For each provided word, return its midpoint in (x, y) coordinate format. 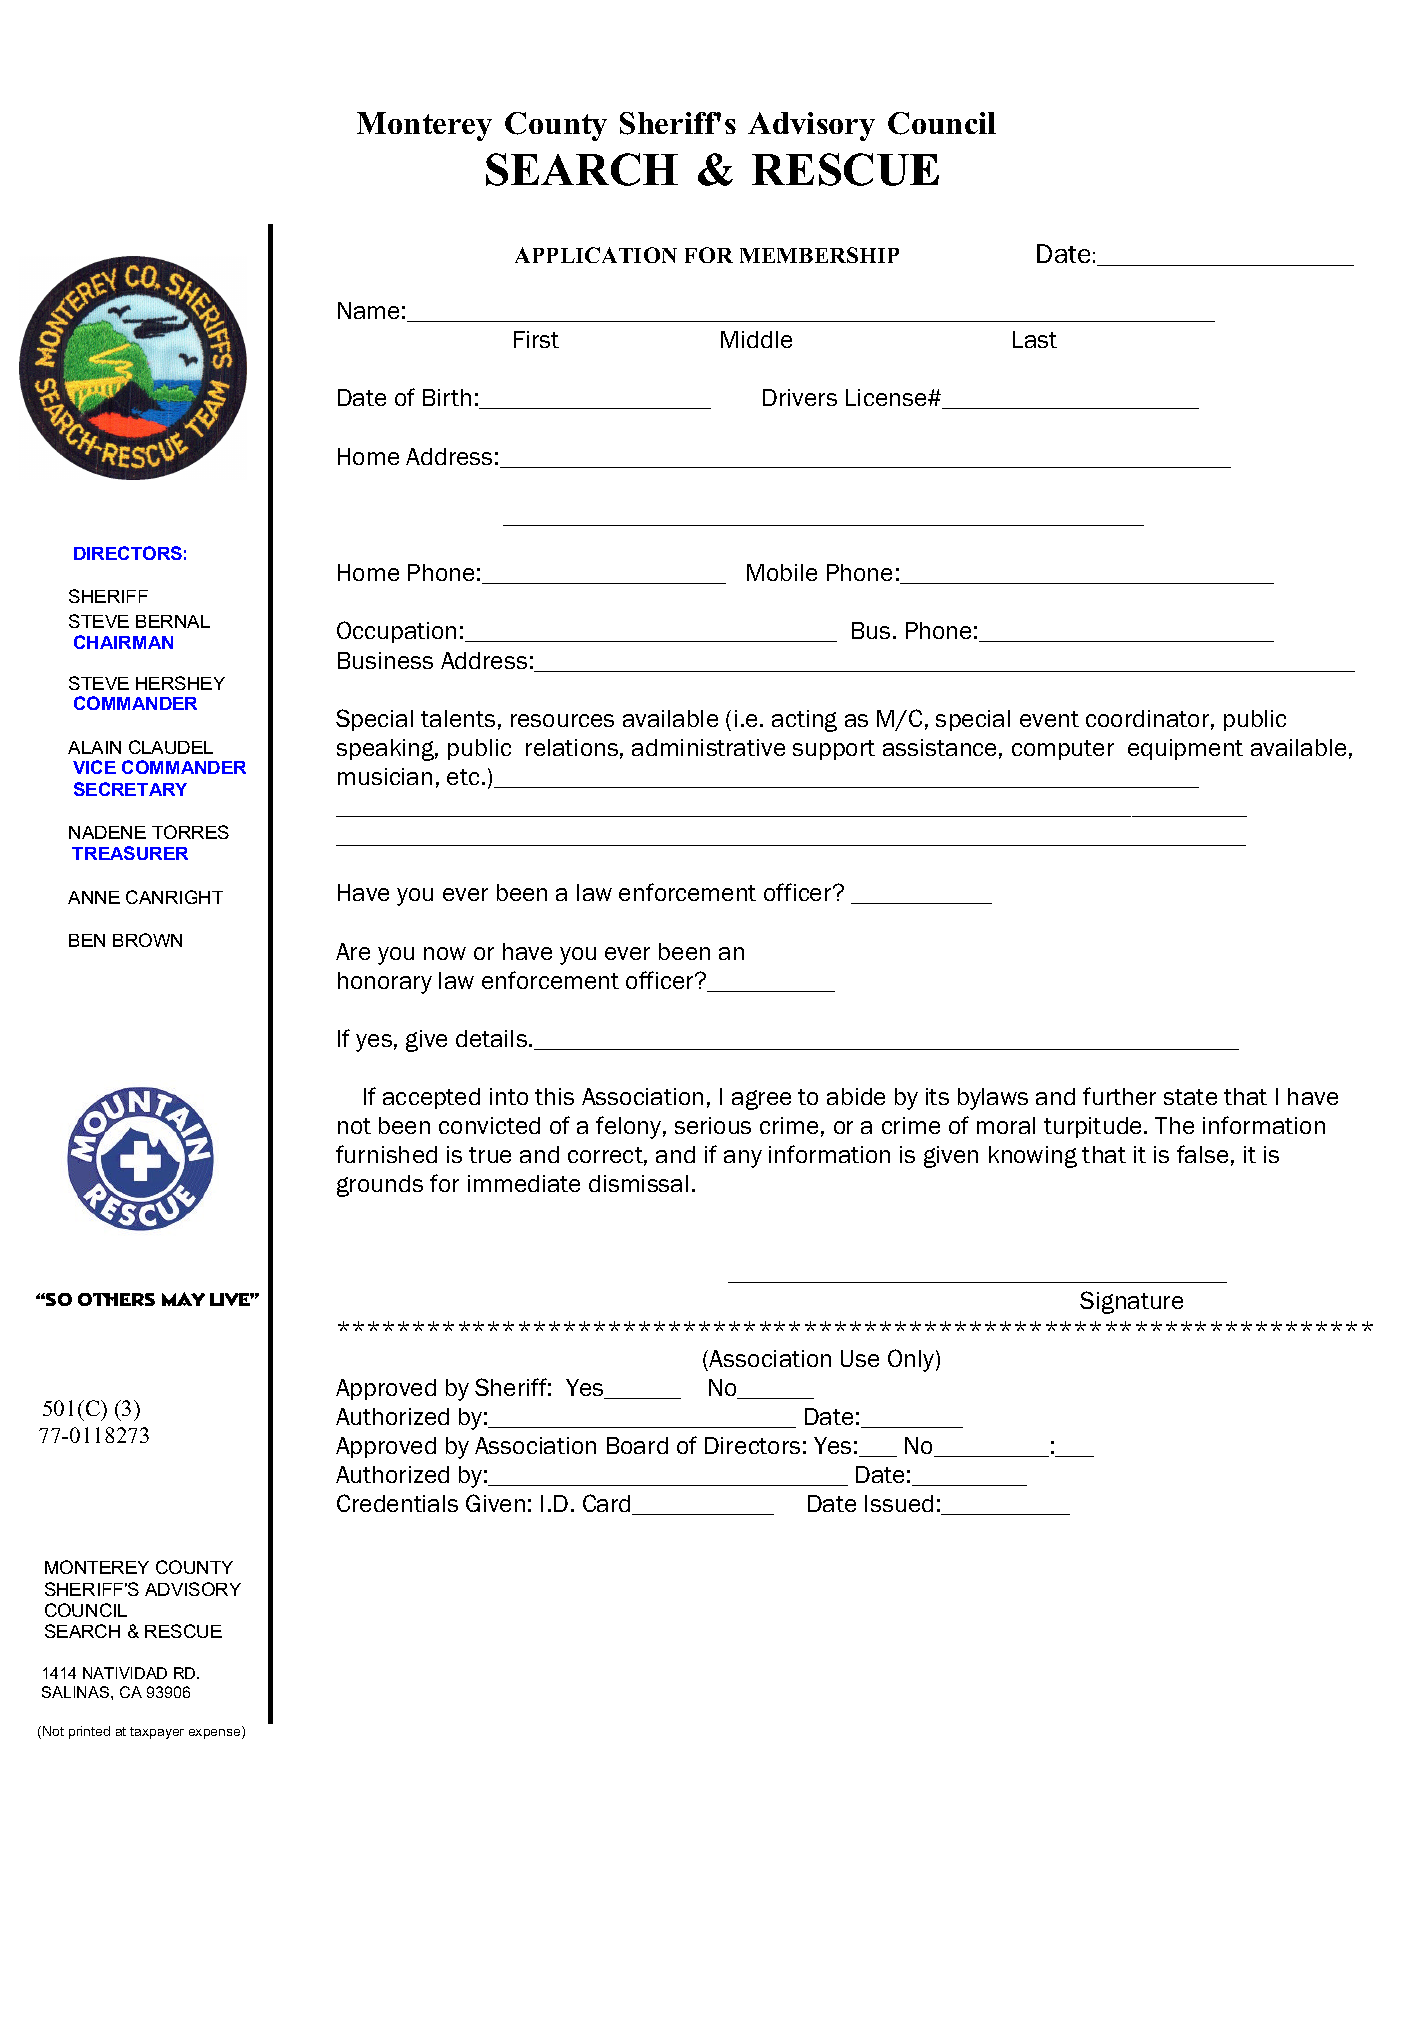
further (1119, 1096)
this (554, 1096)
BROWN (147, 940)
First (536, 339)
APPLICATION (596, 255)
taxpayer (157, 1733)
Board (637, 1445)
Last (1035, 339)
